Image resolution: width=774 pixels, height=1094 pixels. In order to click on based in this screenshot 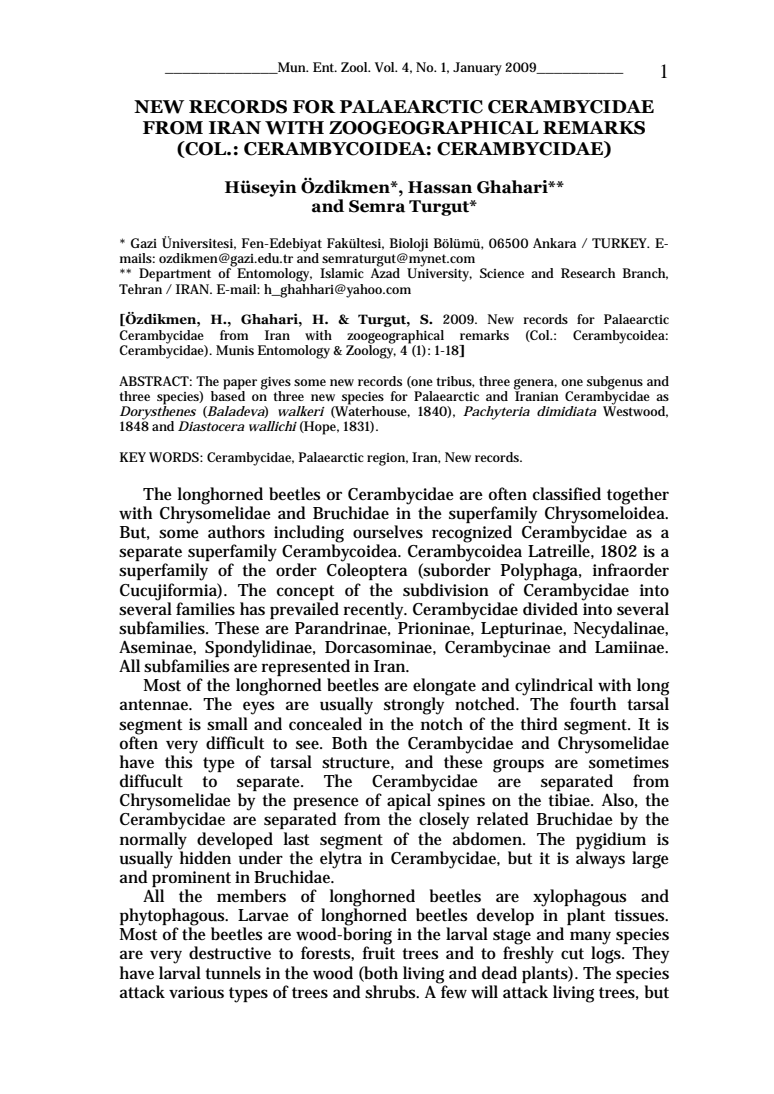, I will do `click(228, 394)`.
